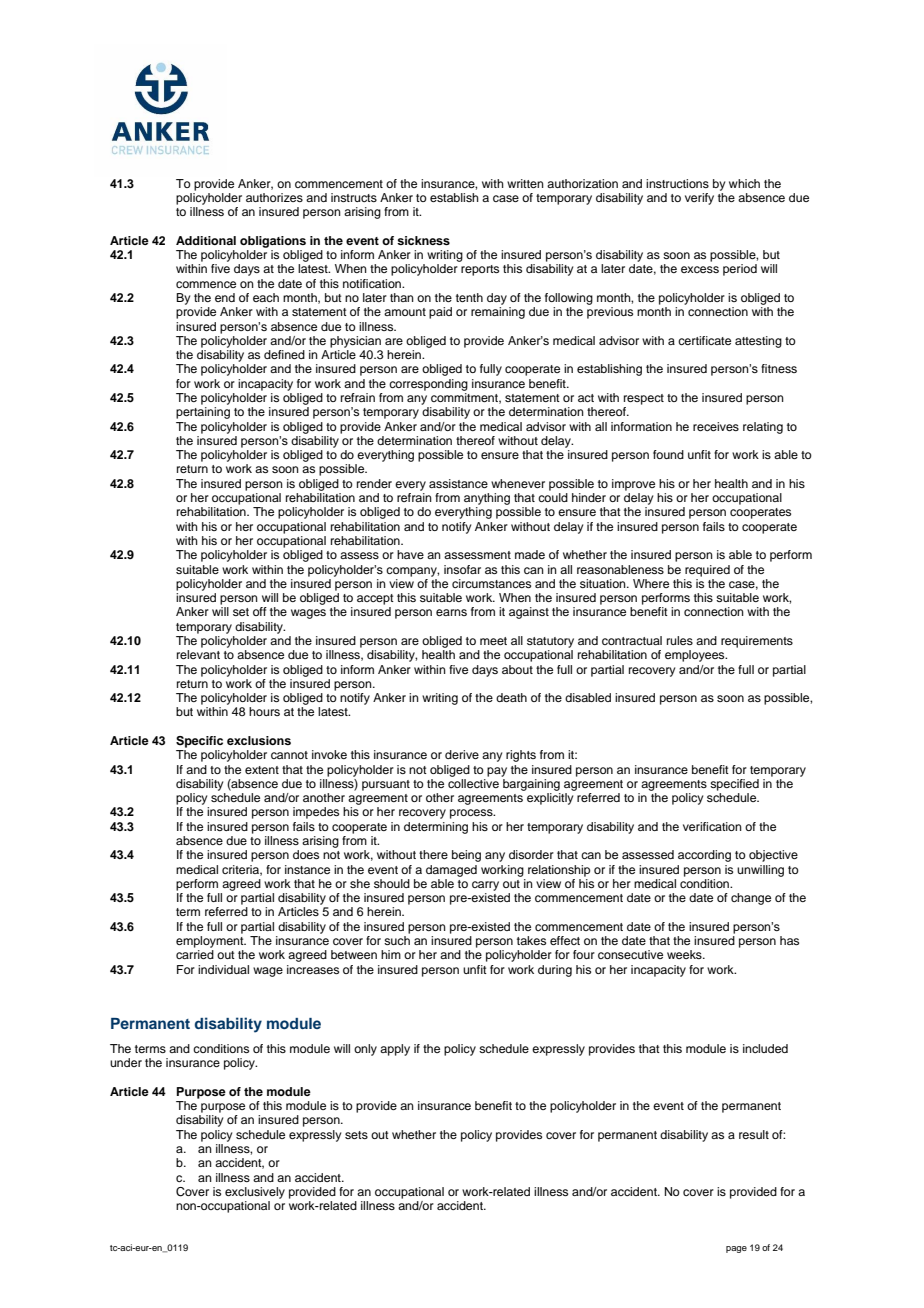 This screenshot has width=924, height=1308. What do you see at coordinates (255, 1193) in the screenshot?
I see `exclusively` at bounding box center [255, 1193].
